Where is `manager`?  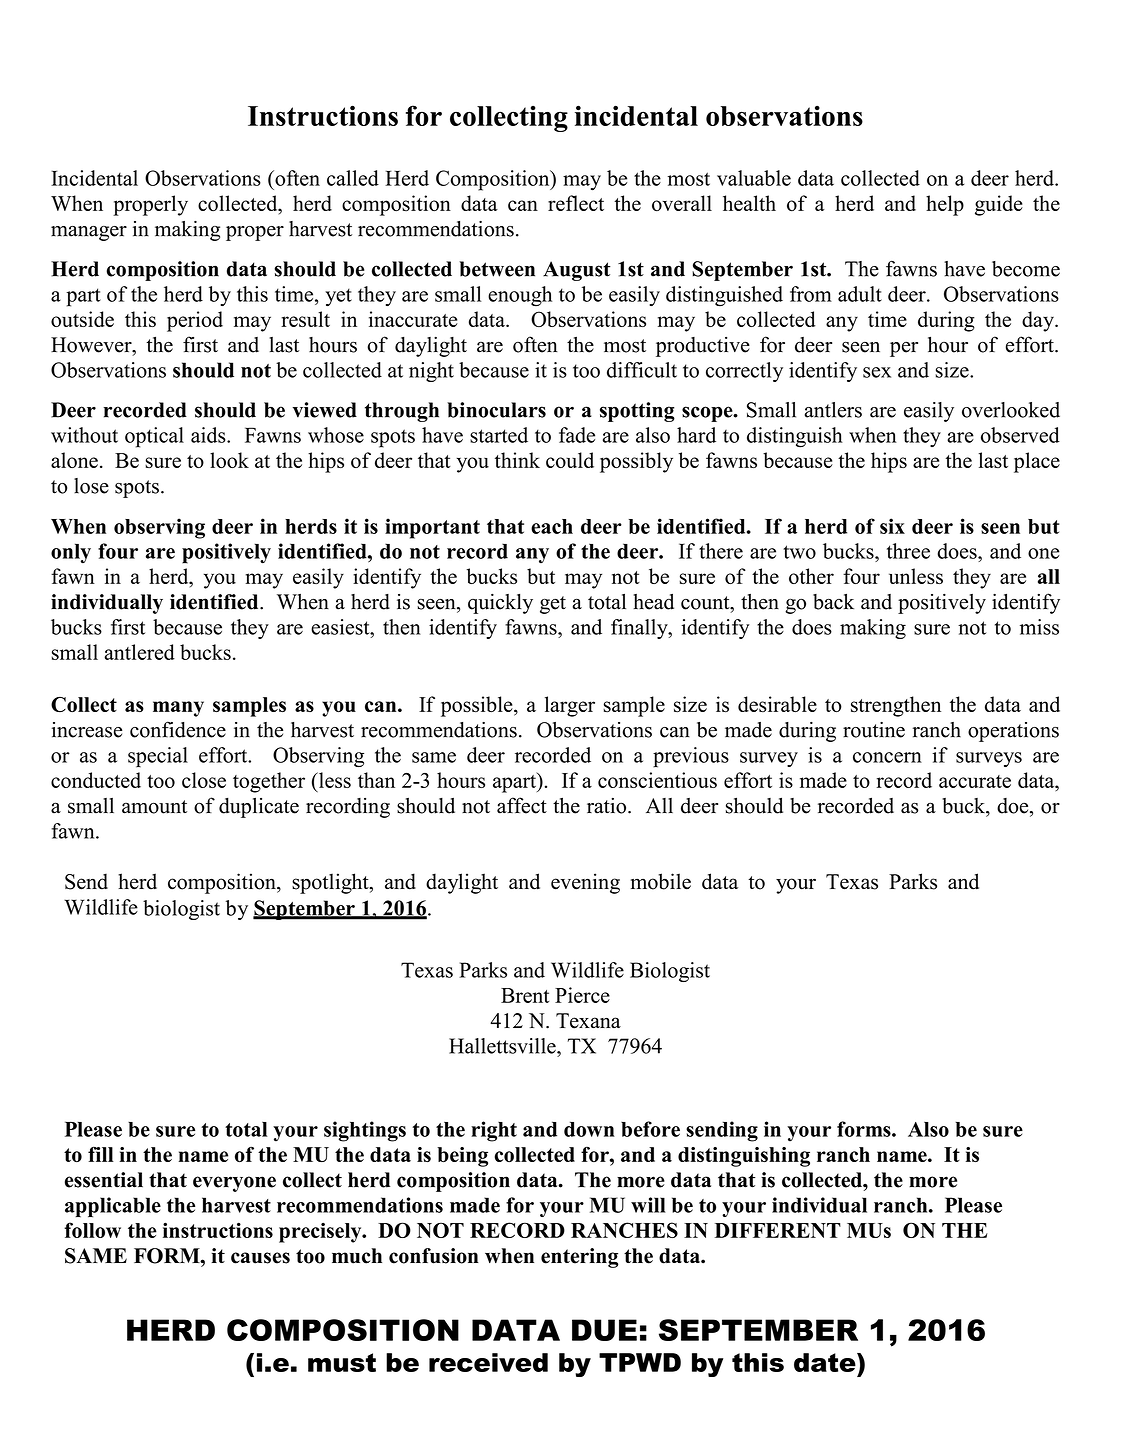
manager is located at coordinates (89, 233).
